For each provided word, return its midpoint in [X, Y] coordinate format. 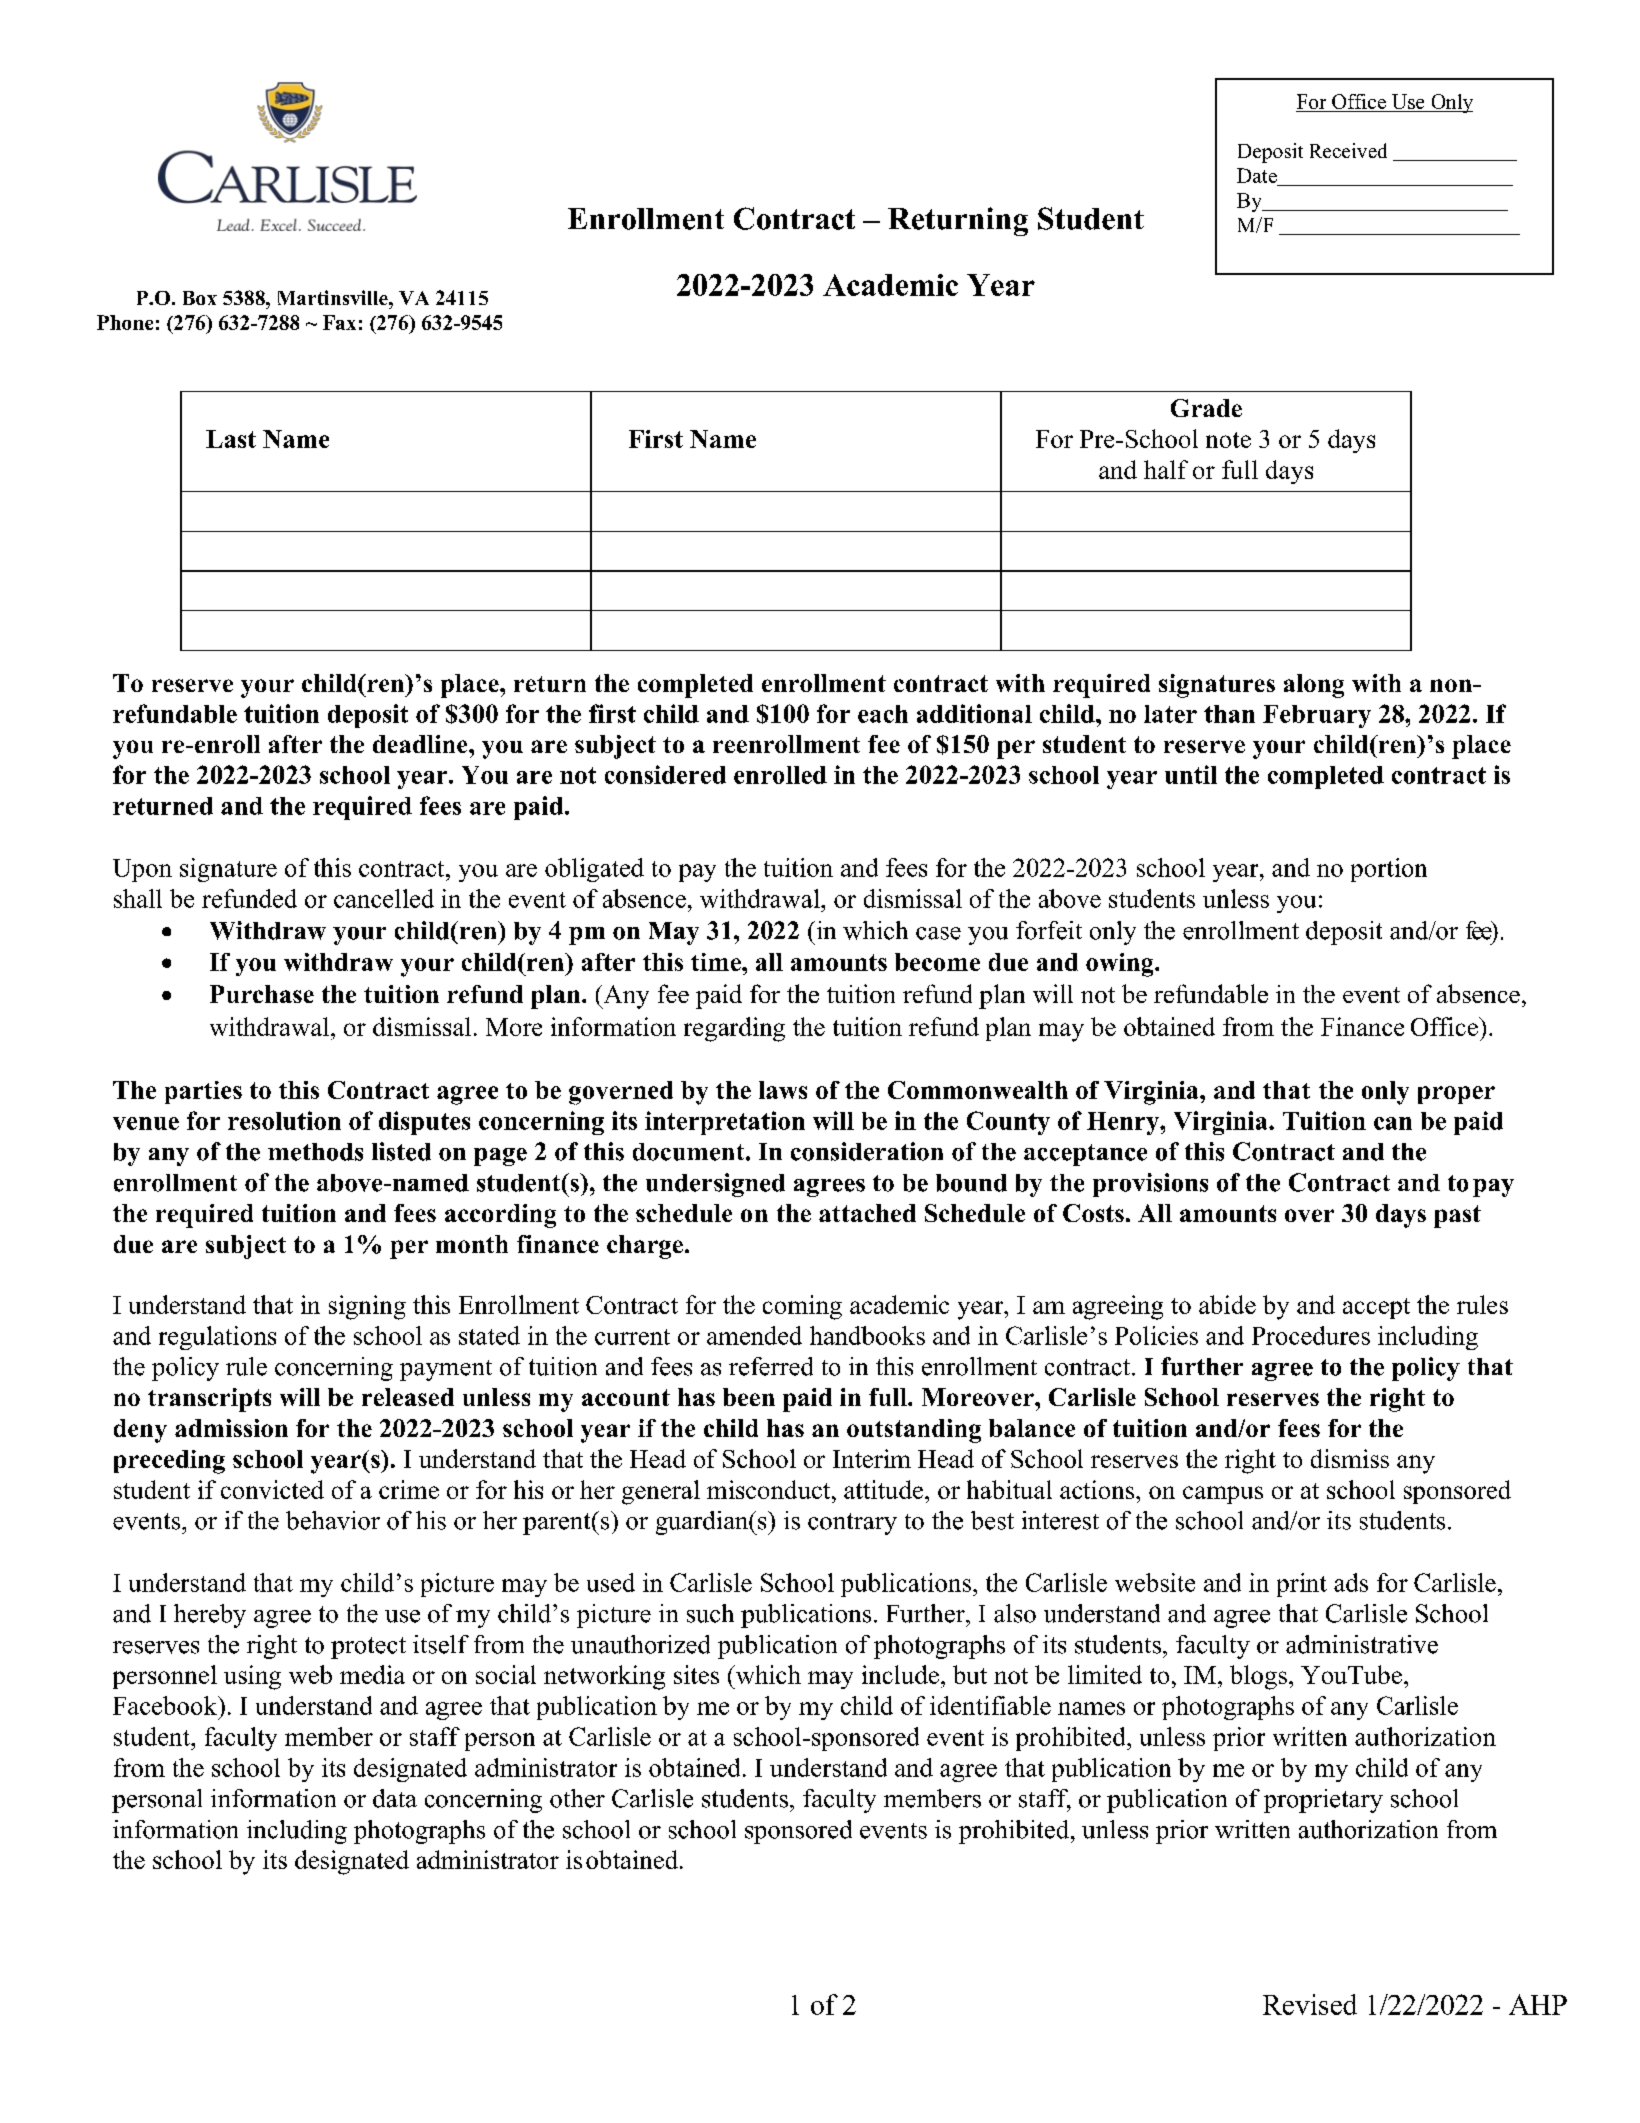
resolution [284, 1120]
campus [1223, 1495]
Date [1257, 175]
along [1314, 686]
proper [1456, 1095]
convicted [272, 1489]
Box [200, 298]
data [395, 1798]
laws [783, 1090]
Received [1348, 150]
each [883, 714]
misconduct [770, 1489]
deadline [421, 744]
